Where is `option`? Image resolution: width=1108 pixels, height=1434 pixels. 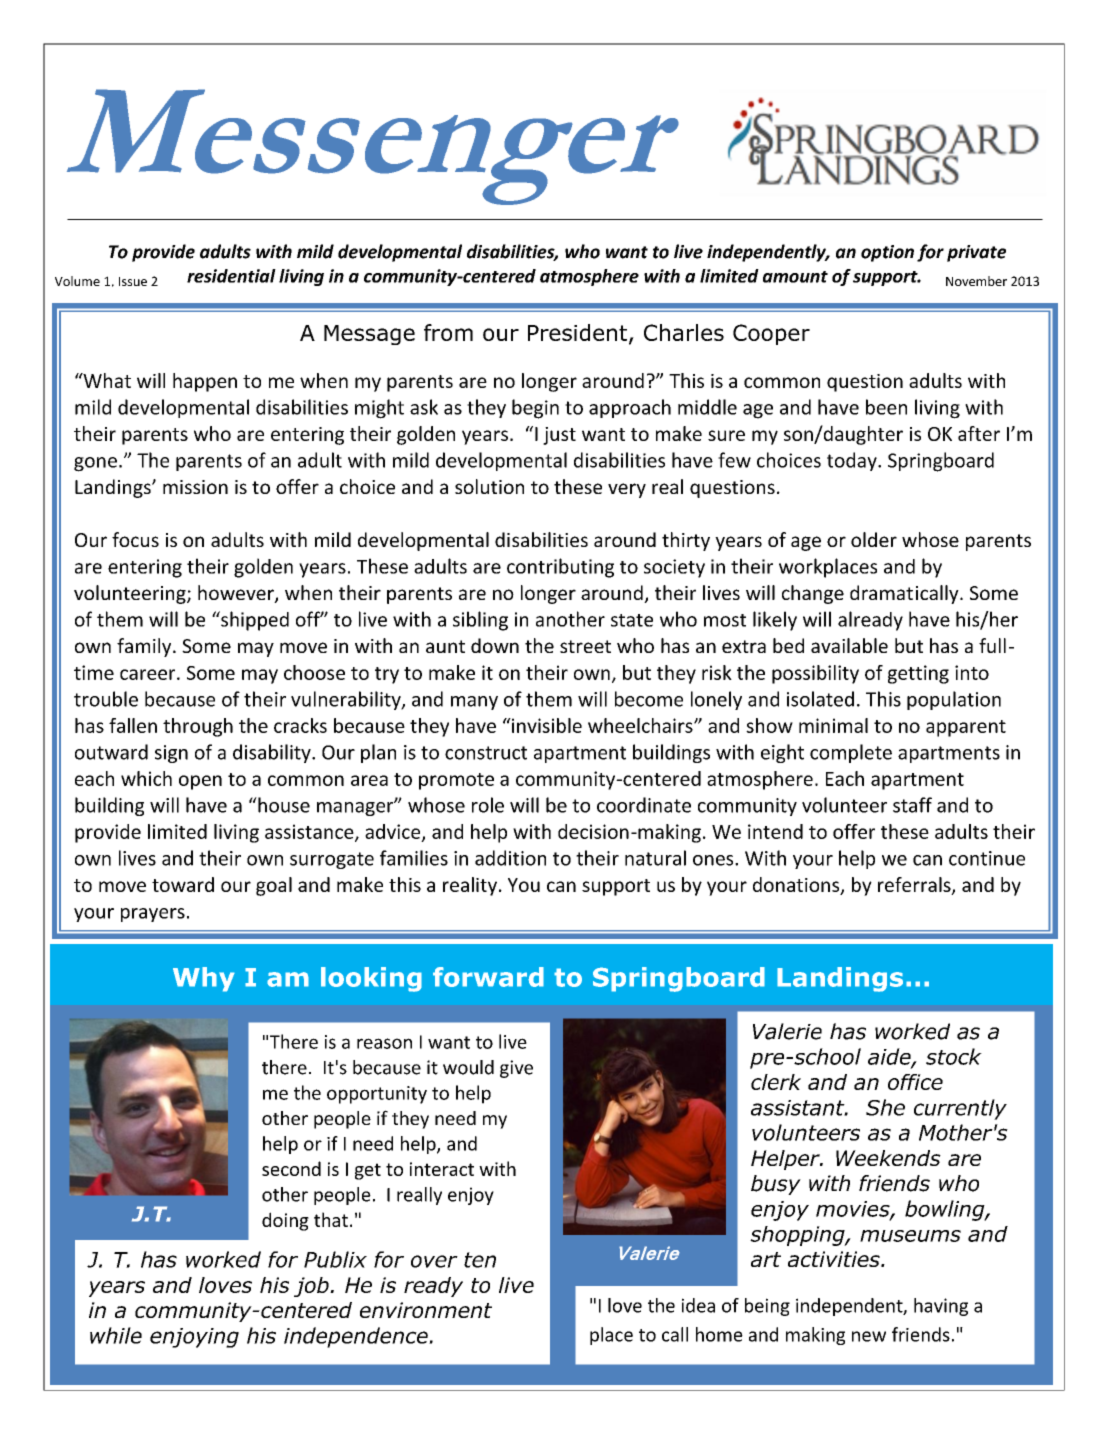
option is located at coordinates (887, 253).
